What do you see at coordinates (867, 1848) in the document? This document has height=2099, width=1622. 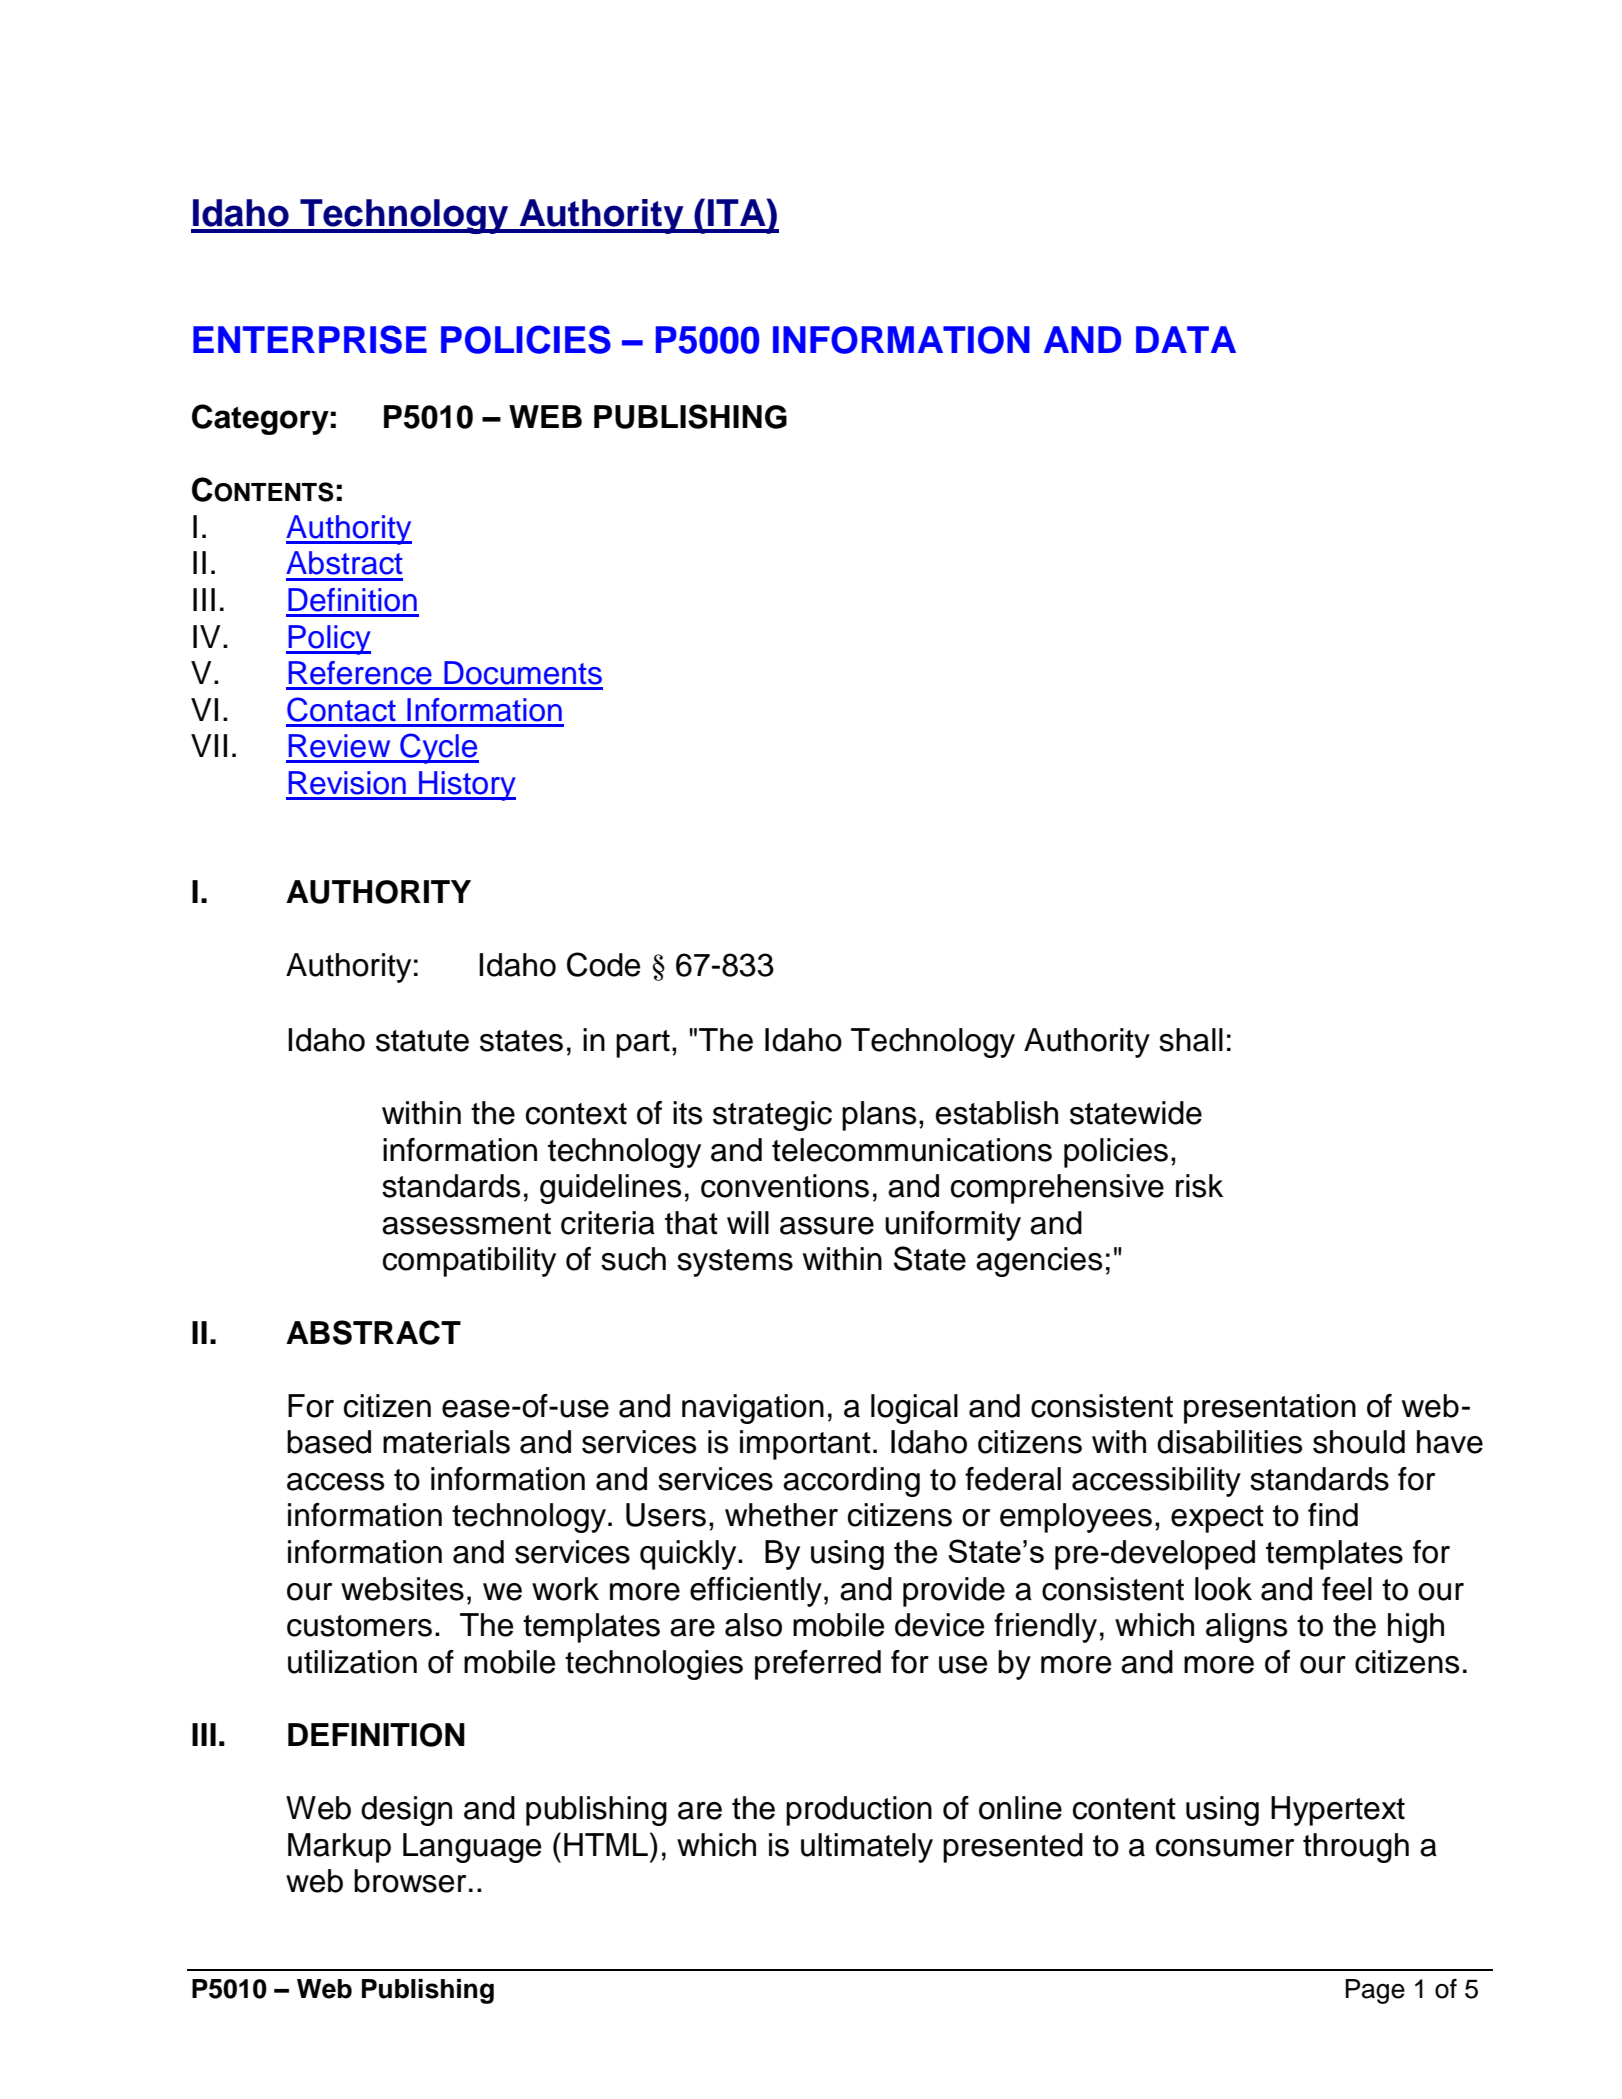 I see `ultimately` at bounding box center [867, 1848].
